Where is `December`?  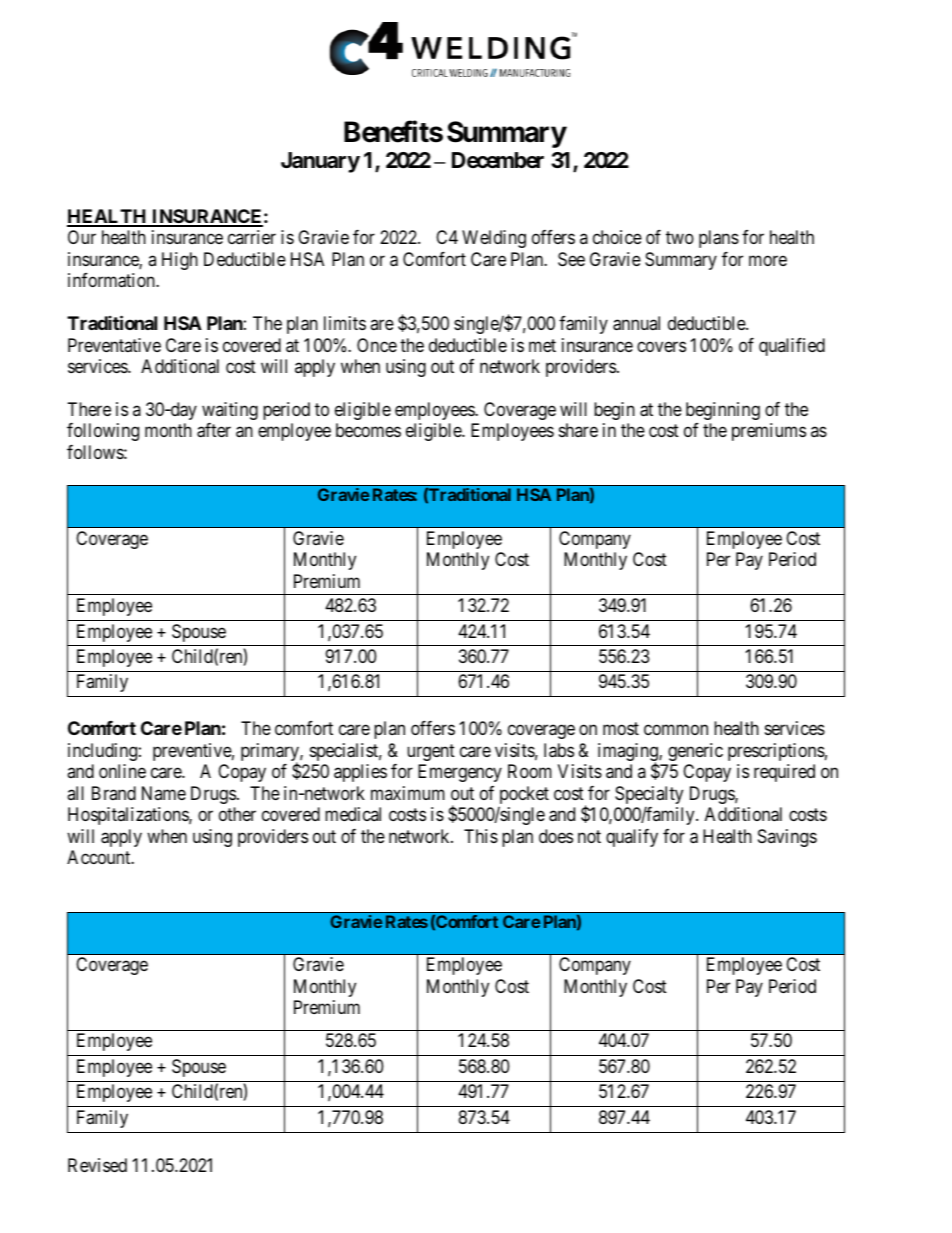 December is located at coordinates (498, 160).
